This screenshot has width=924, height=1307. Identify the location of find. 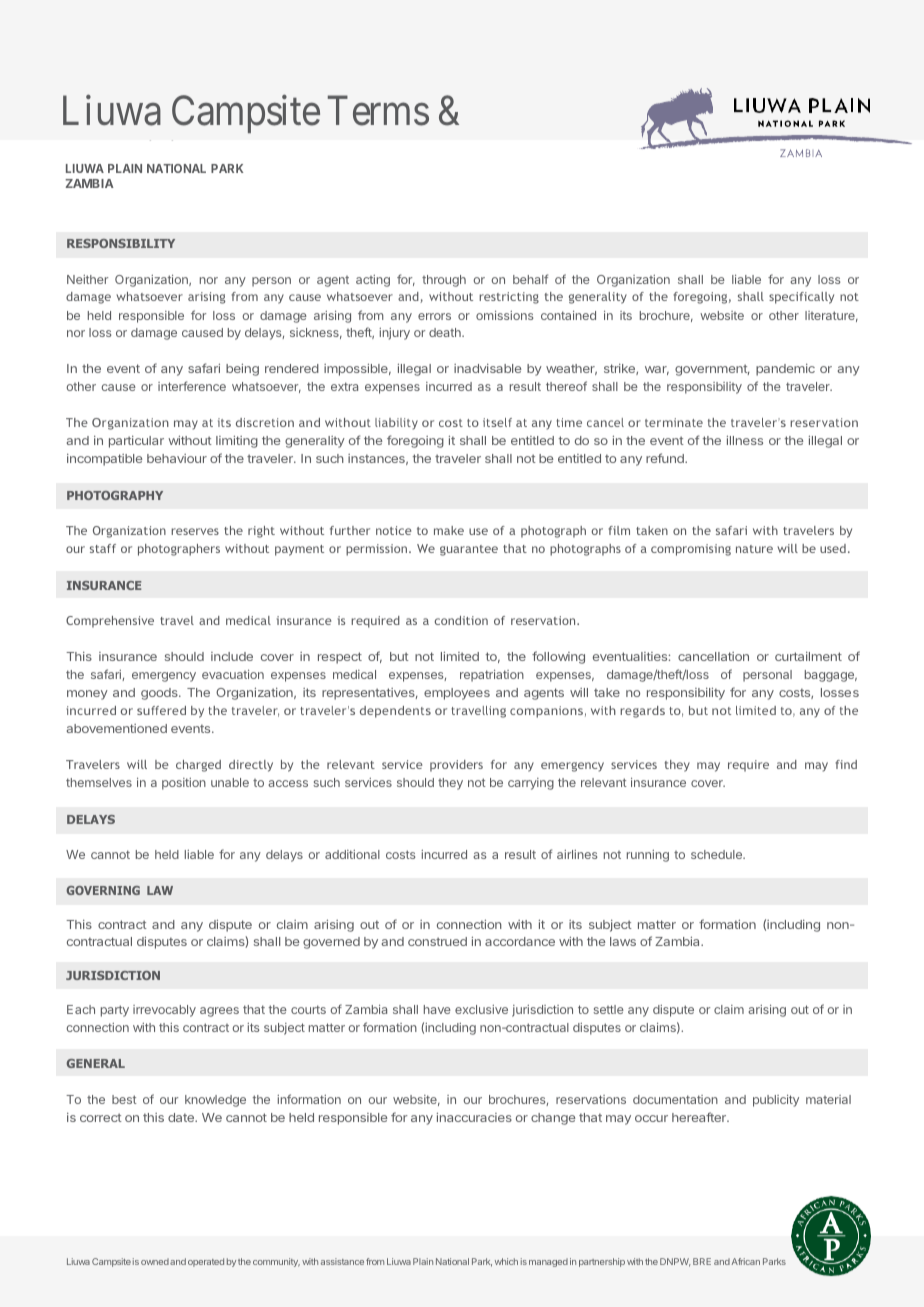
(846, 764).
